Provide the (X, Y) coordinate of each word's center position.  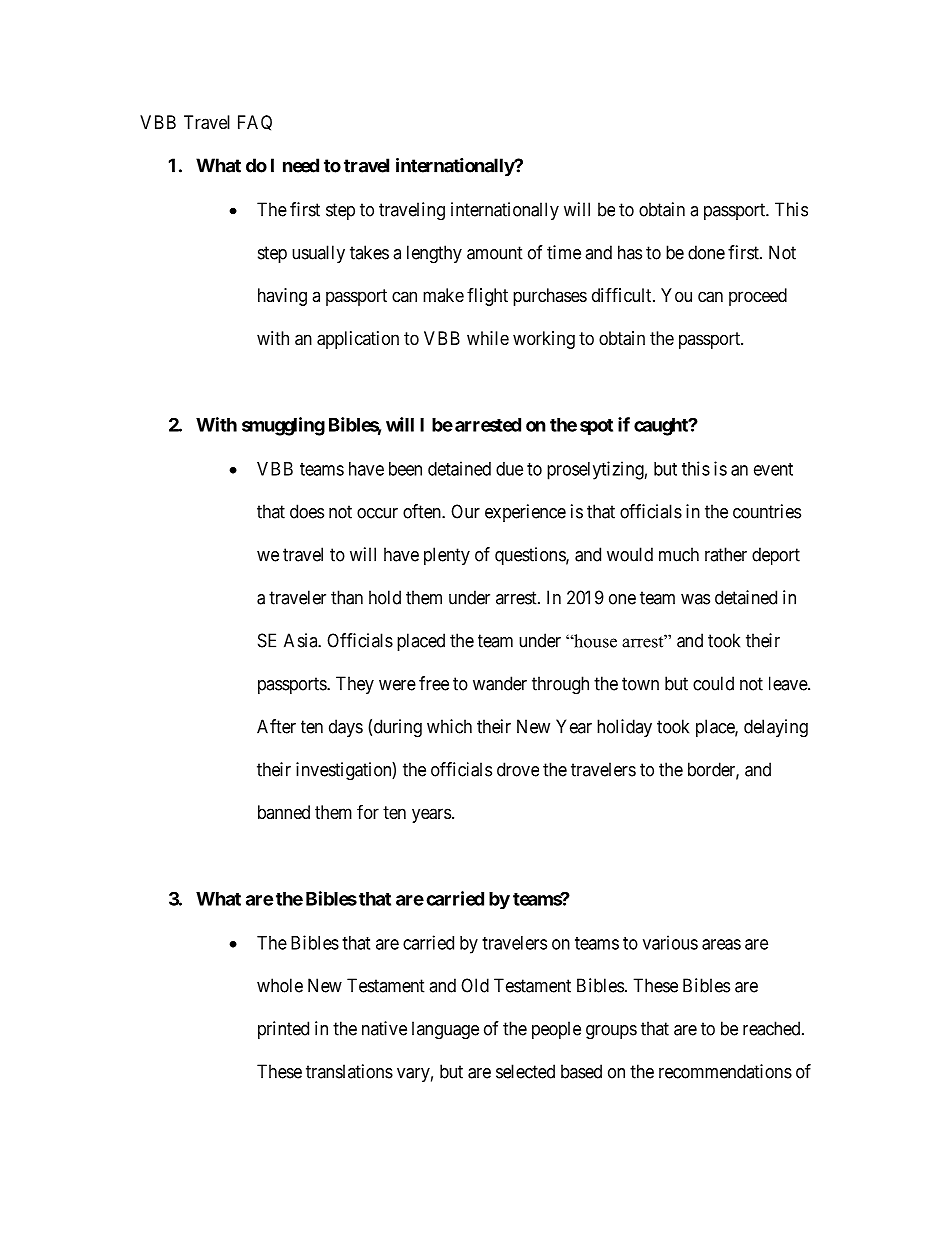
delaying (776, 728)
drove (518, 769)
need (301, 165)
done (706, 252)
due (509, 469)
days (346, 728)
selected (525, 1071)
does (307, 511)
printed (283, 1030)
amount (495, 253)
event (773, 469)
